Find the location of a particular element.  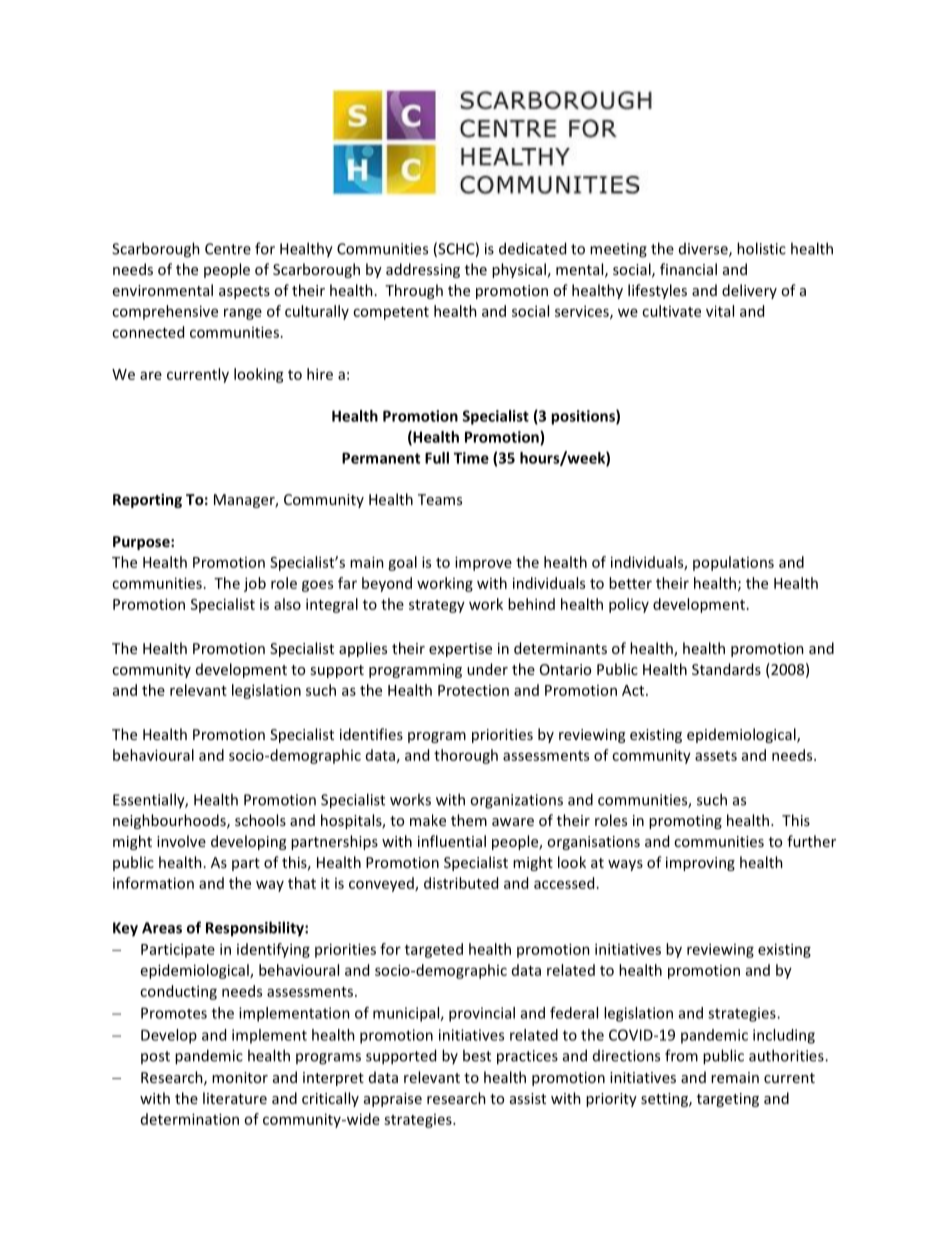

information is located at coordinates (153, 883).
